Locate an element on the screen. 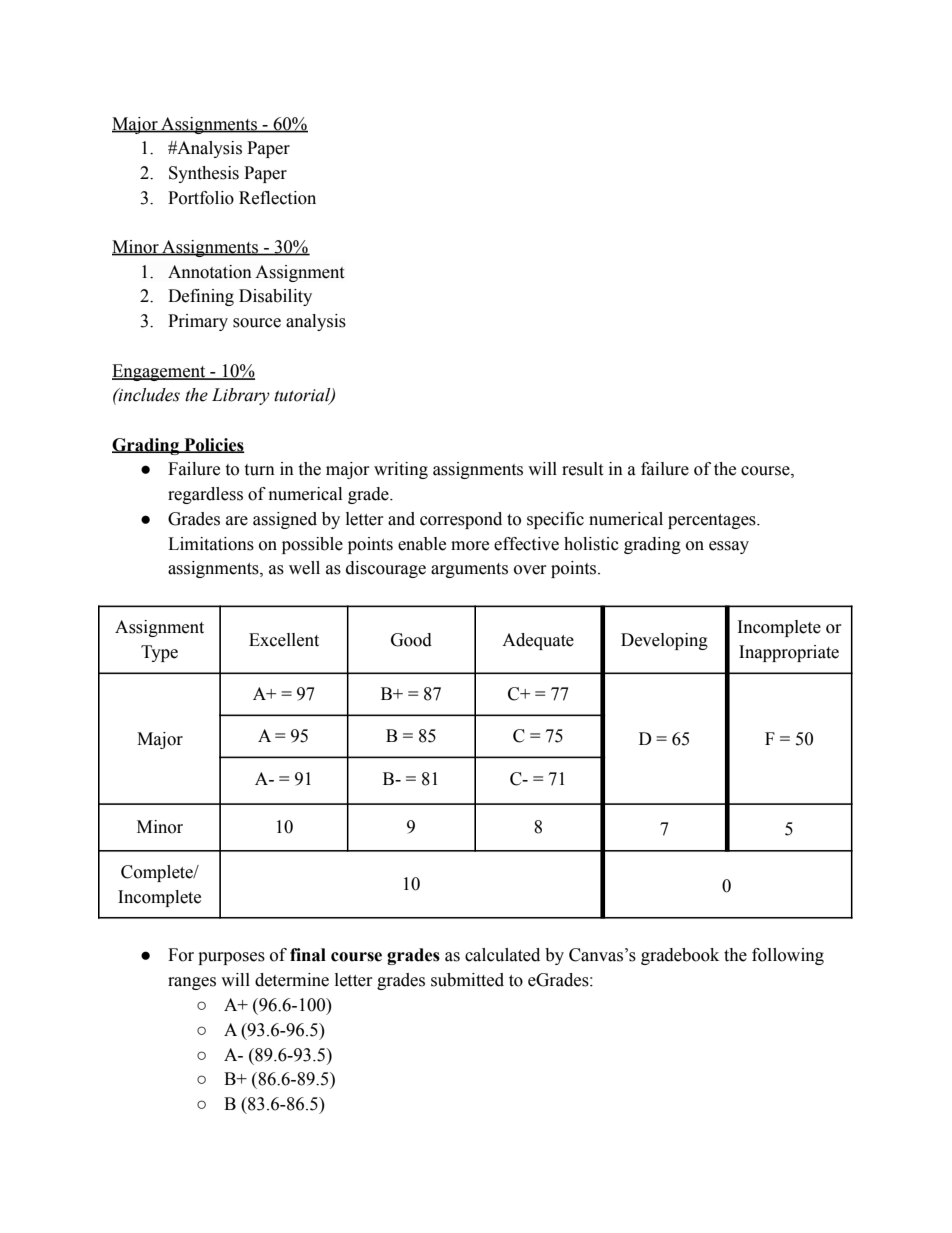  Adequate is located at coordinates (538, 641).
